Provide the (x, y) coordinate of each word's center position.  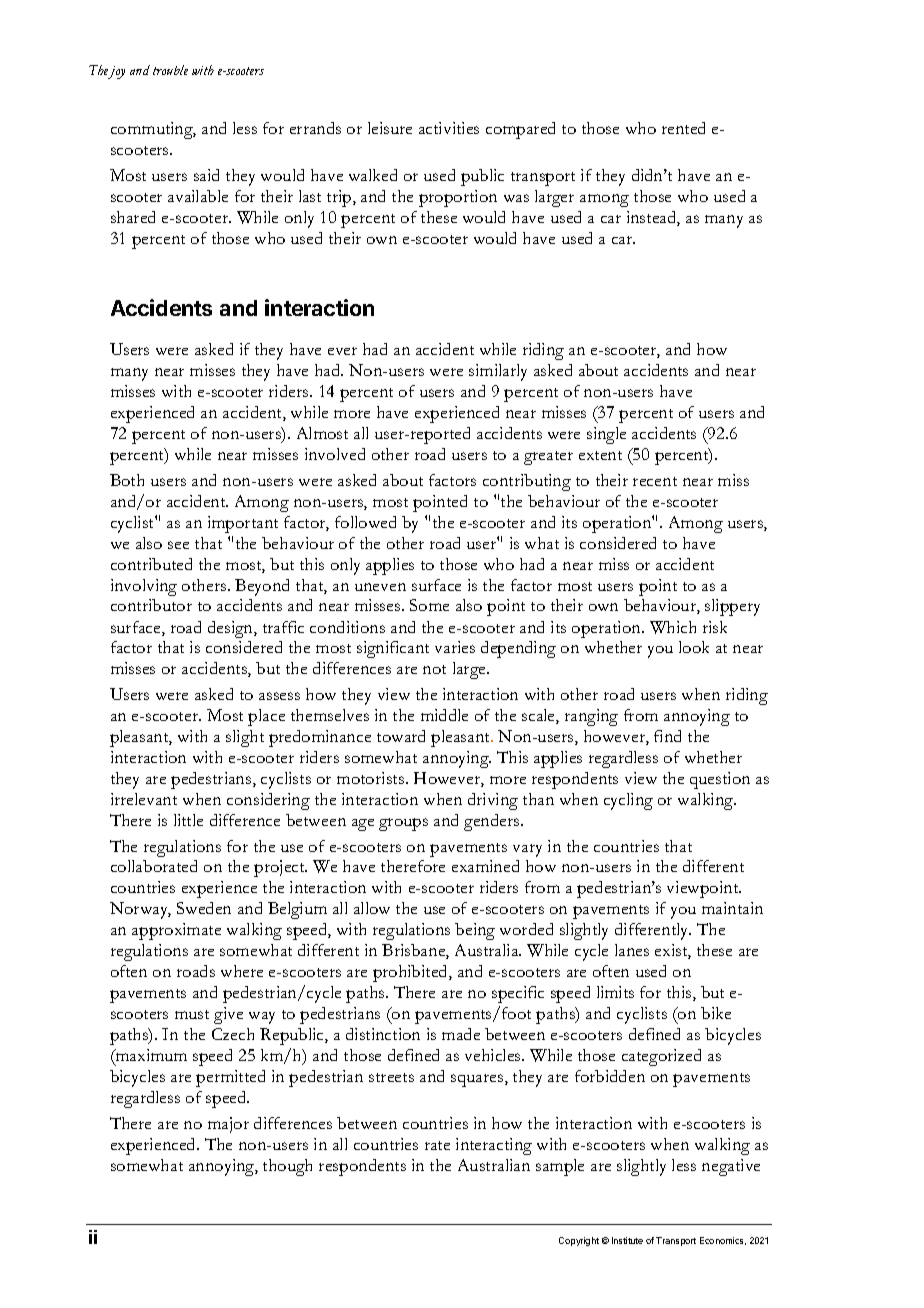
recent (655, 481)
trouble (170, 70)
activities (449, 128)
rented (683, 128)
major (228, 1125)
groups (403, 824)
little (188, 820)
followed (365, 522)
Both (127, 480)
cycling (628, 801)
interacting (494, 1146)
